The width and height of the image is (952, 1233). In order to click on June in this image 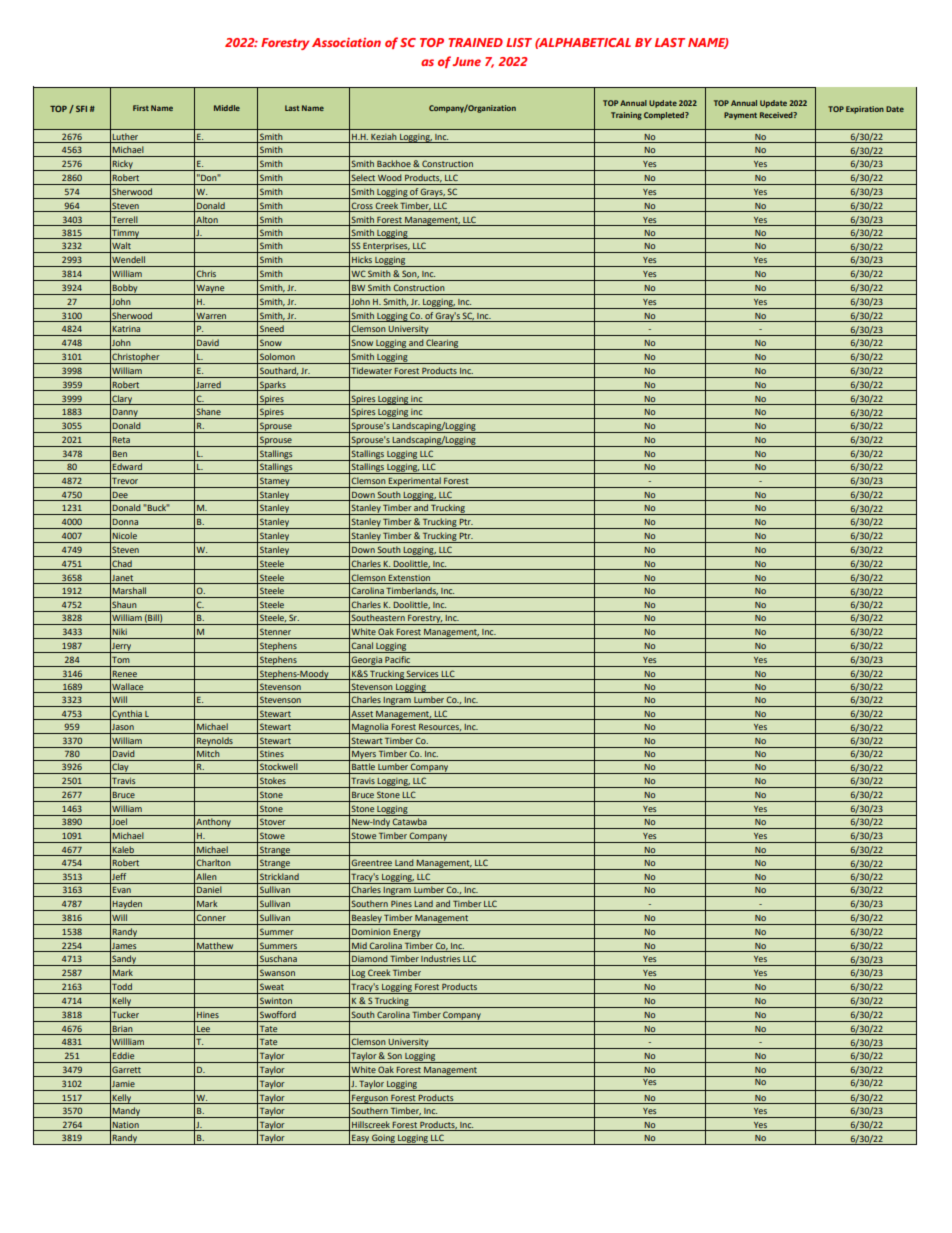, I will do `click(466, 61)`.
